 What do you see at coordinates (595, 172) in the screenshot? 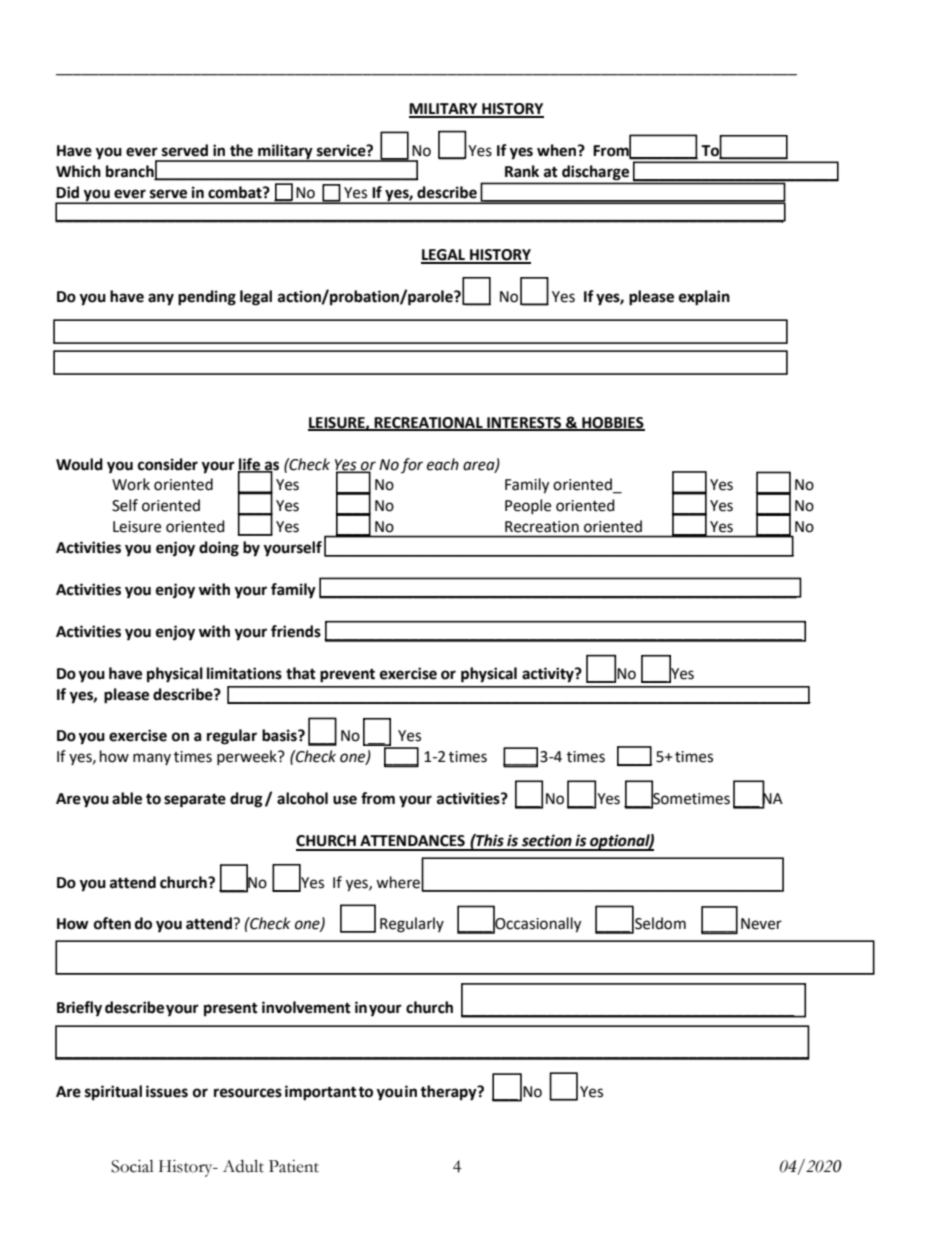
I see `discharge` at bounding box center [595, 172].
